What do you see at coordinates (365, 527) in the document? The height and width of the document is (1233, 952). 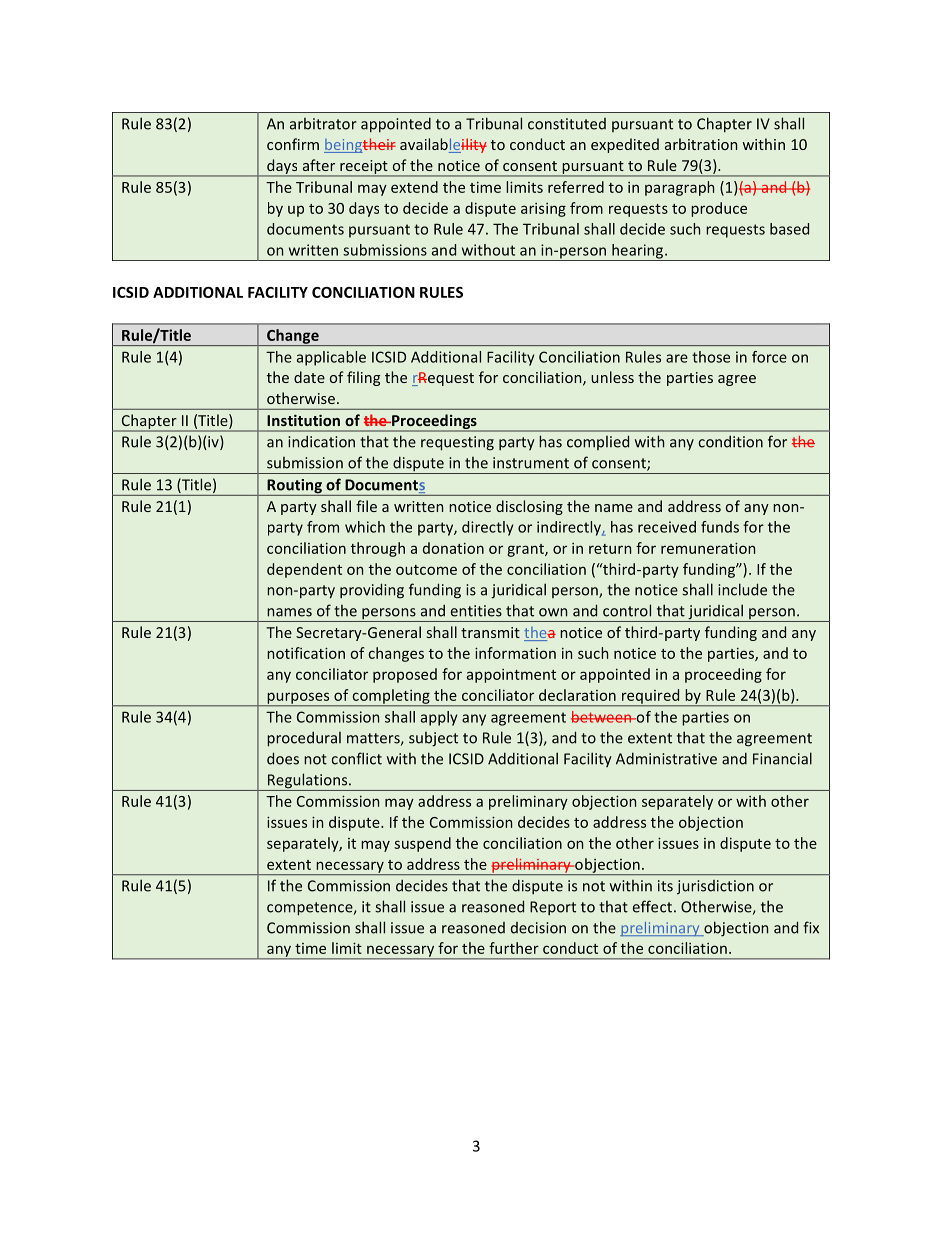 I see `which` at bounding box center [365, 527].
